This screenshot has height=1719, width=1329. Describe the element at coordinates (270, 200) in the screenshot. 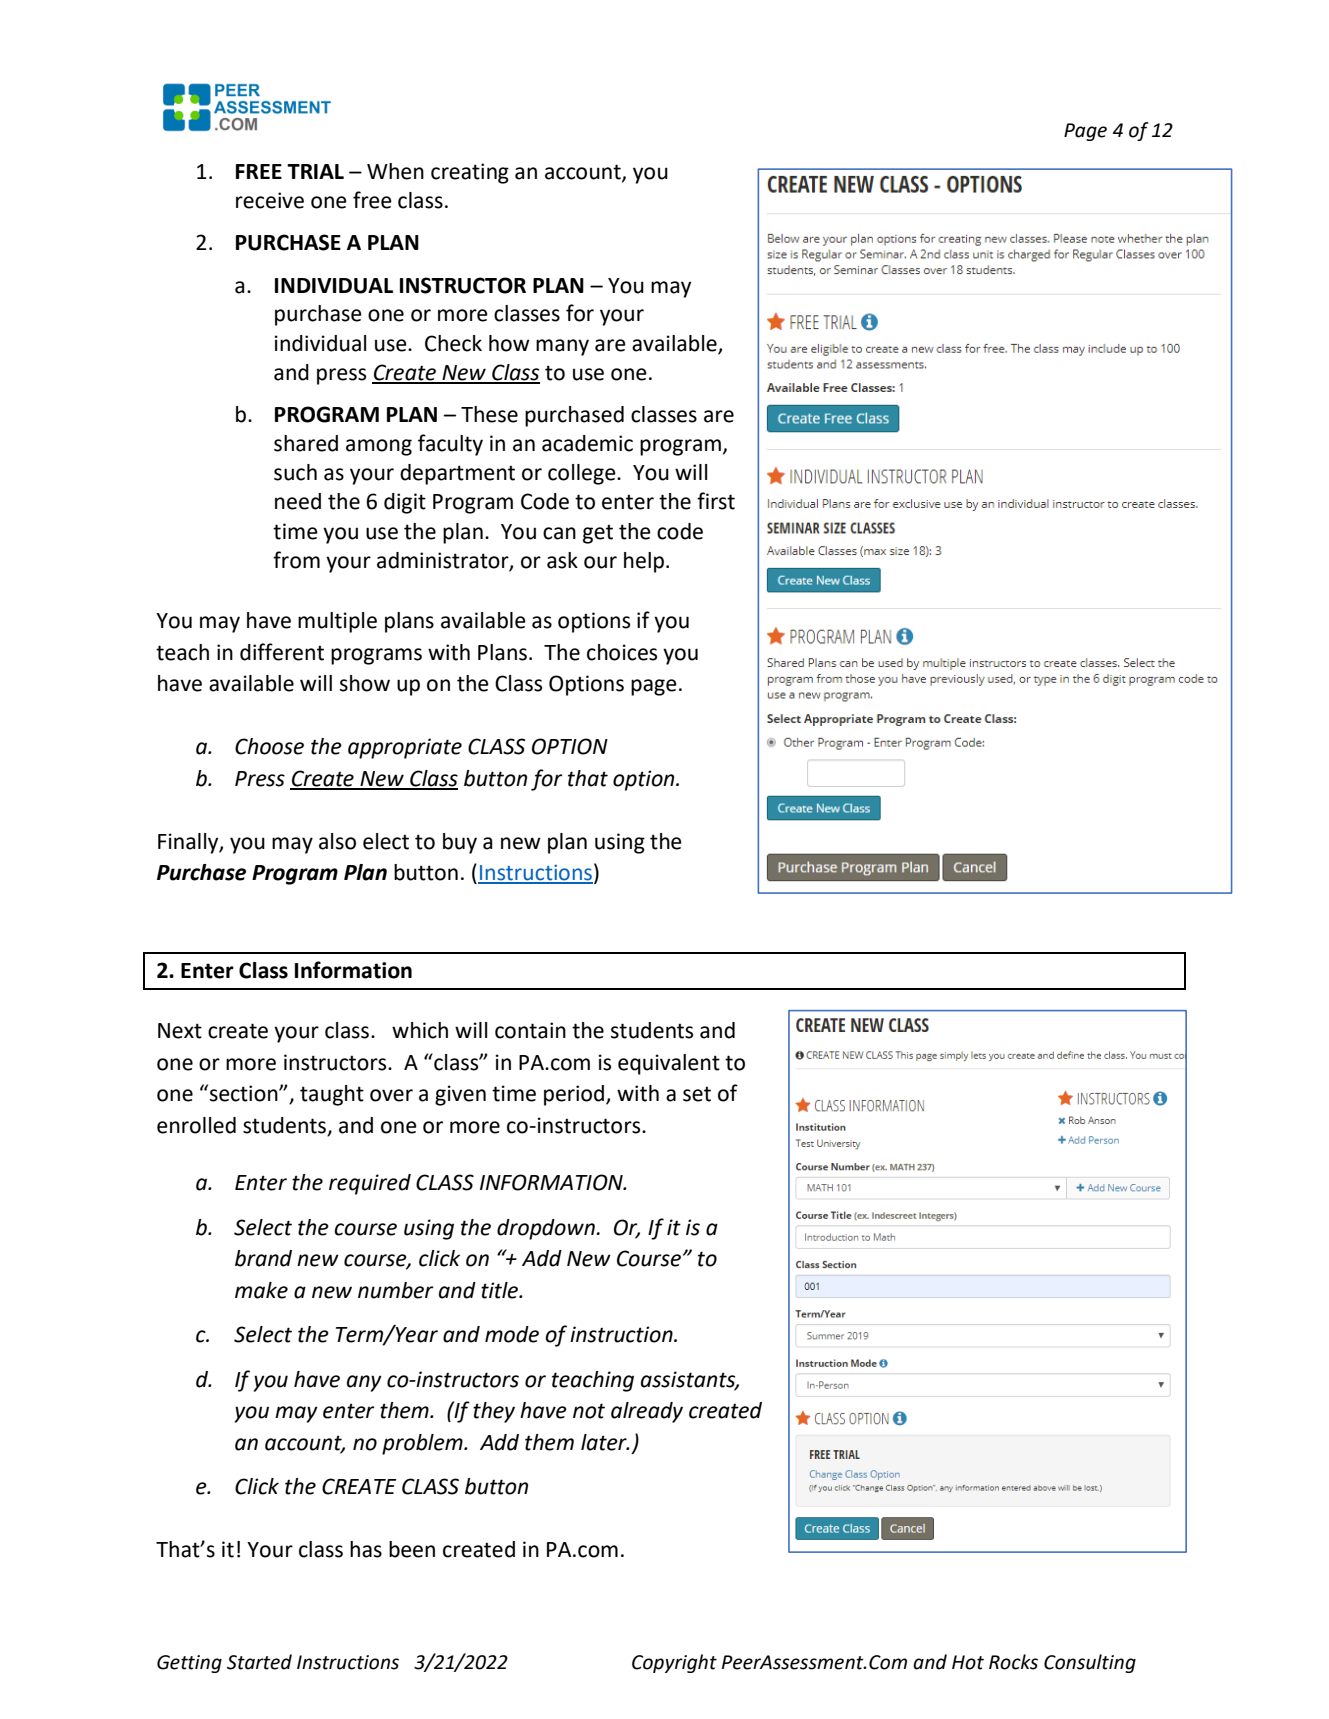

I see `receive` at that location.
